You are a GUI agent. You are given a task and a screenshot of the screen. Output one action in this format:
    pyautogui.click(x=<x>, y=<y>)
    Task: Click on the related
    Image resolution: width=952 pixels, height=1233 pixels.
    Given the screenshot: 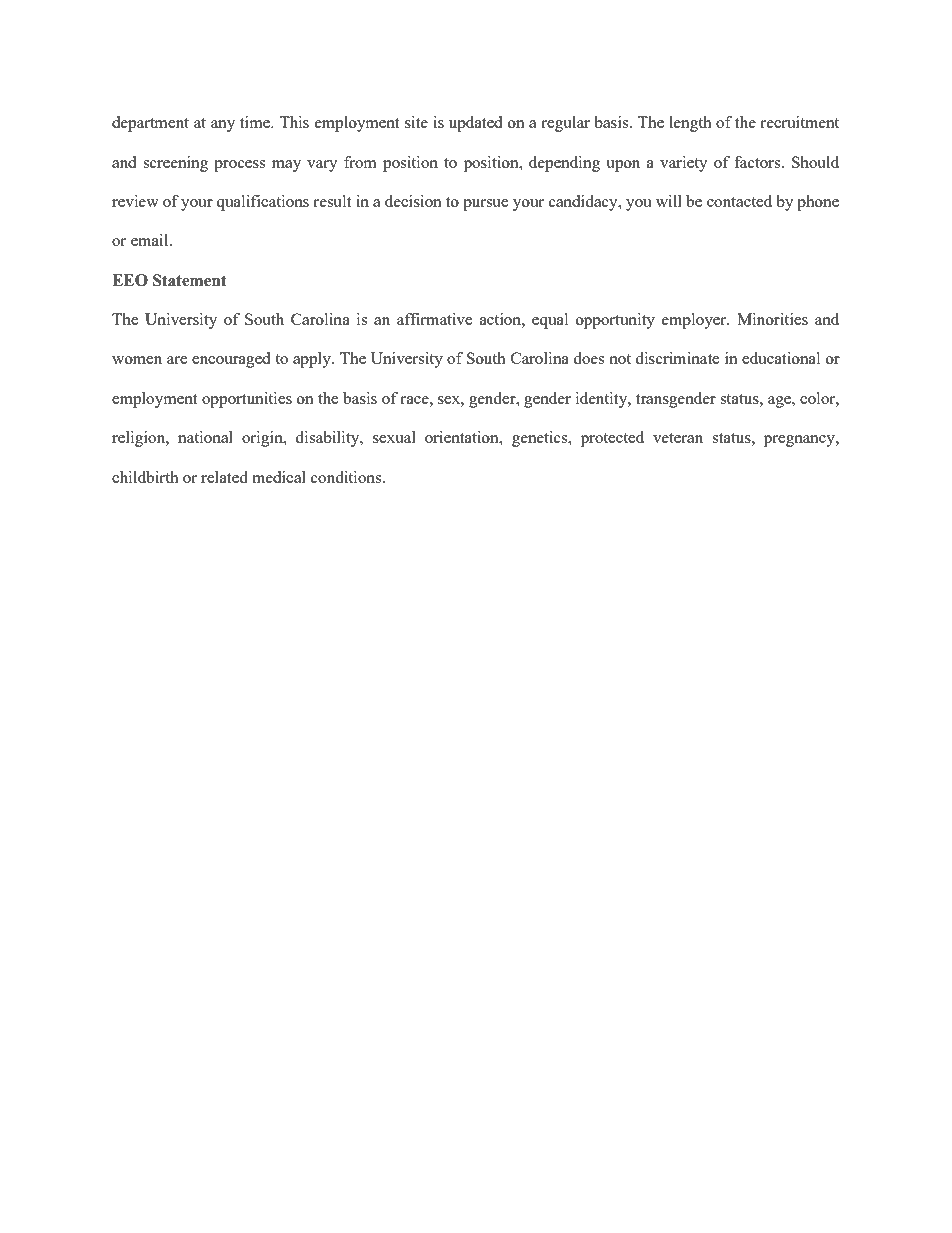 What is the action you would take?
    pyautogui.click(x=224, y=477)
